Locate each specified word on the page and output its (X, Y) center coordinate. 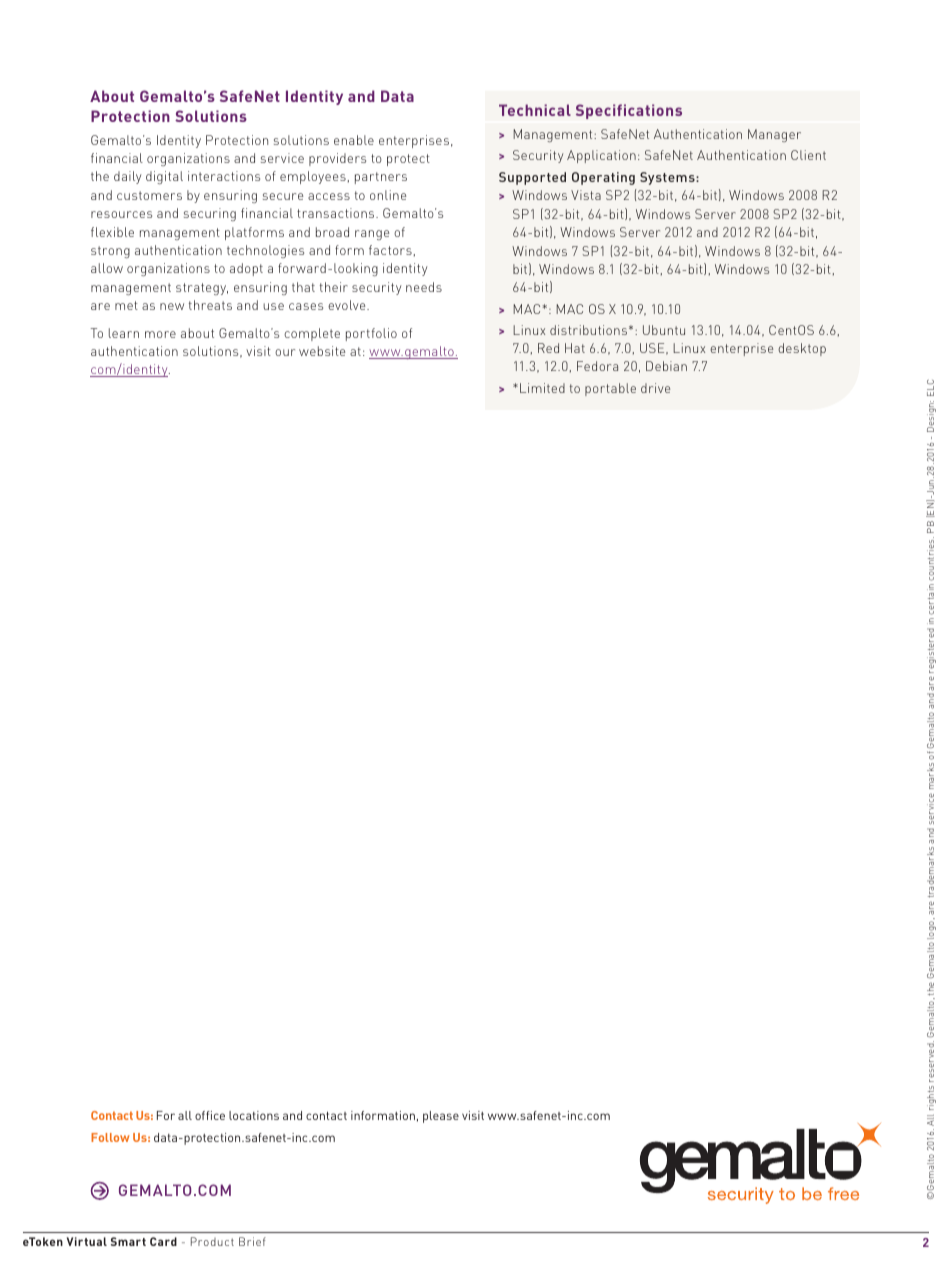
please (441, 1117)
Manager (774, 135)
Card (163, 1241)
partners (381, 178)
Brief (252, 1241)
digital (164, 177)
